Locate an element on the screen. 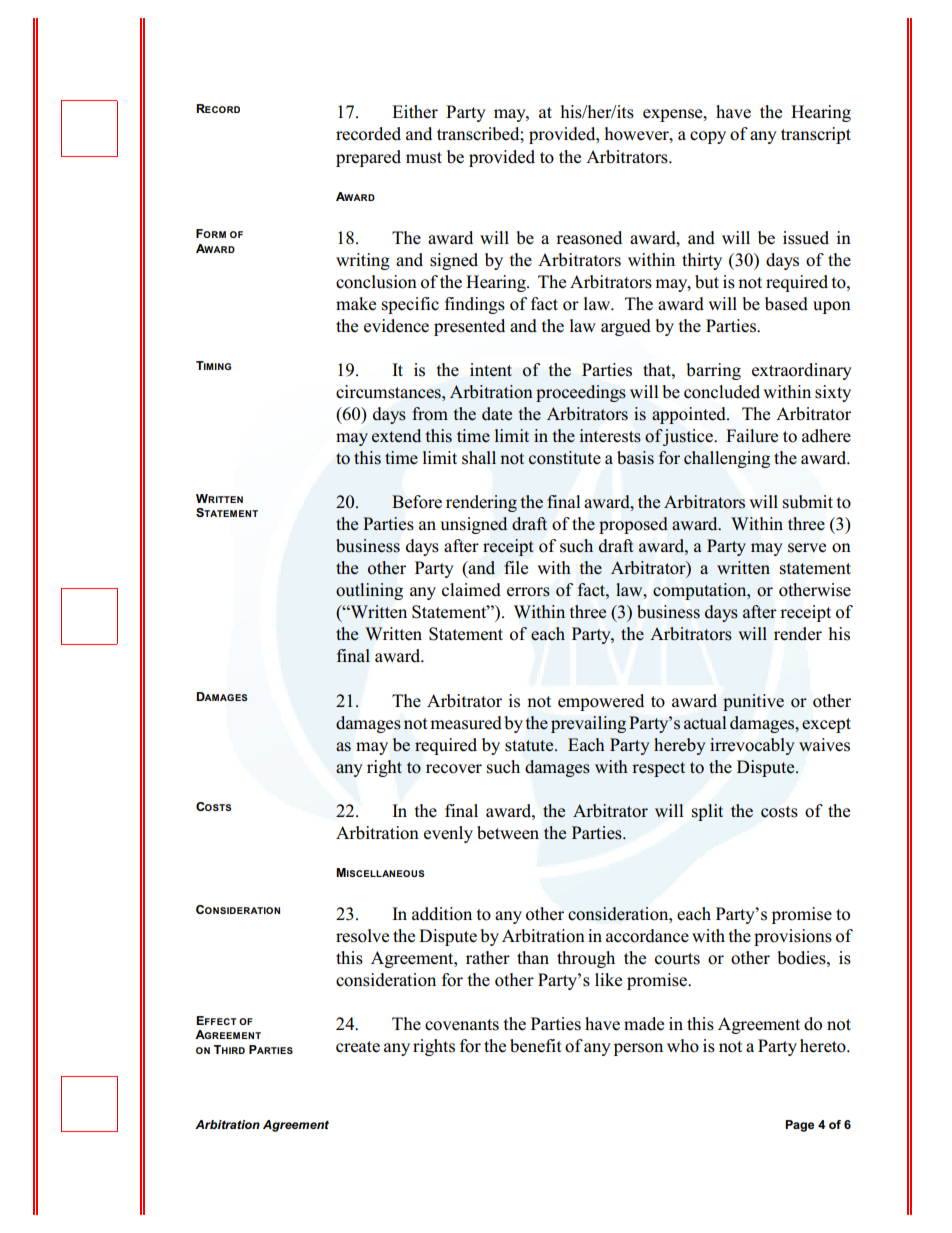 Image resolution: width=952 pixels, height=1233 pixels. create is located at coordinates (358, 1047).
